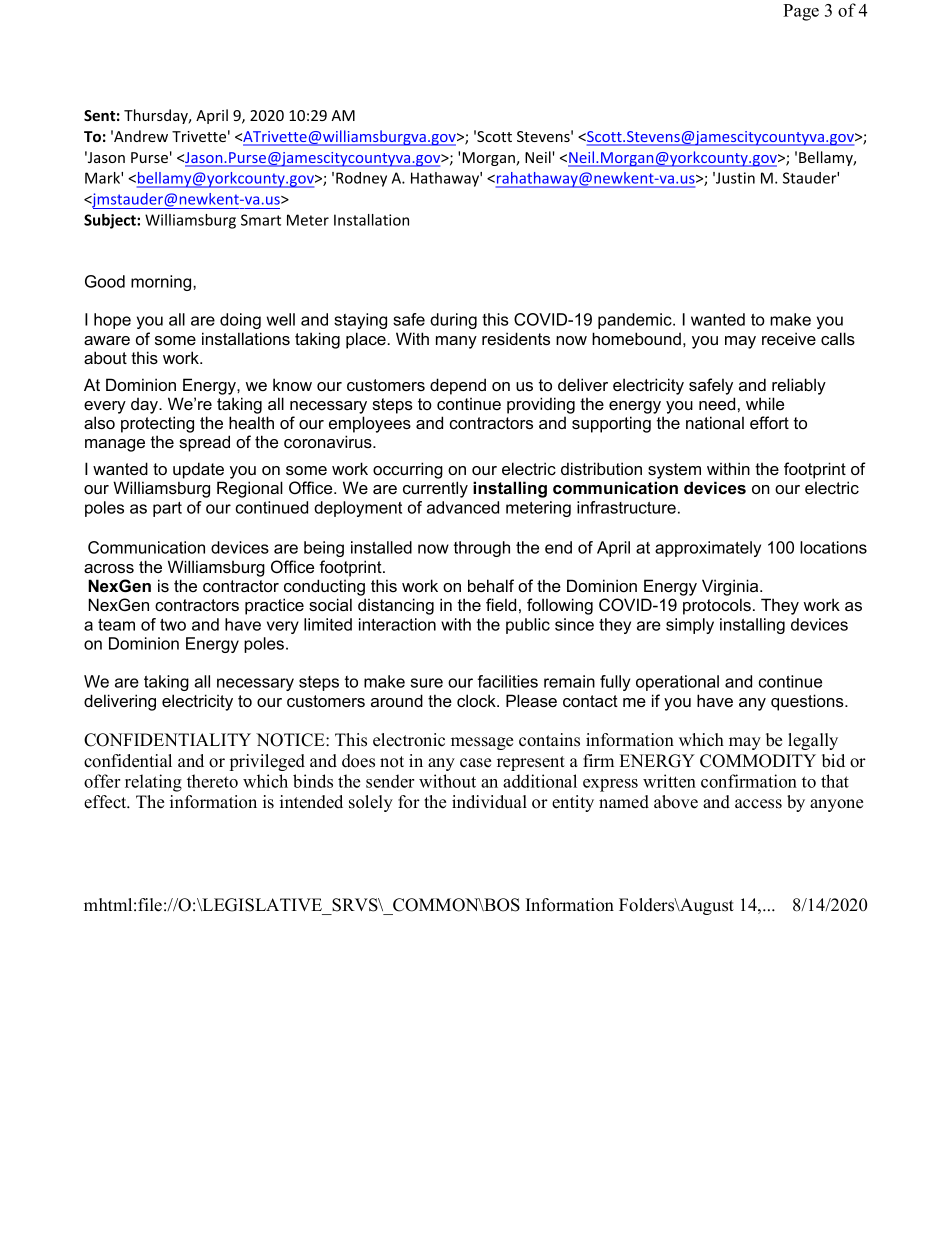  Describe the element at coordinates (212, 781) in the image. I see `thereto` at that location.
